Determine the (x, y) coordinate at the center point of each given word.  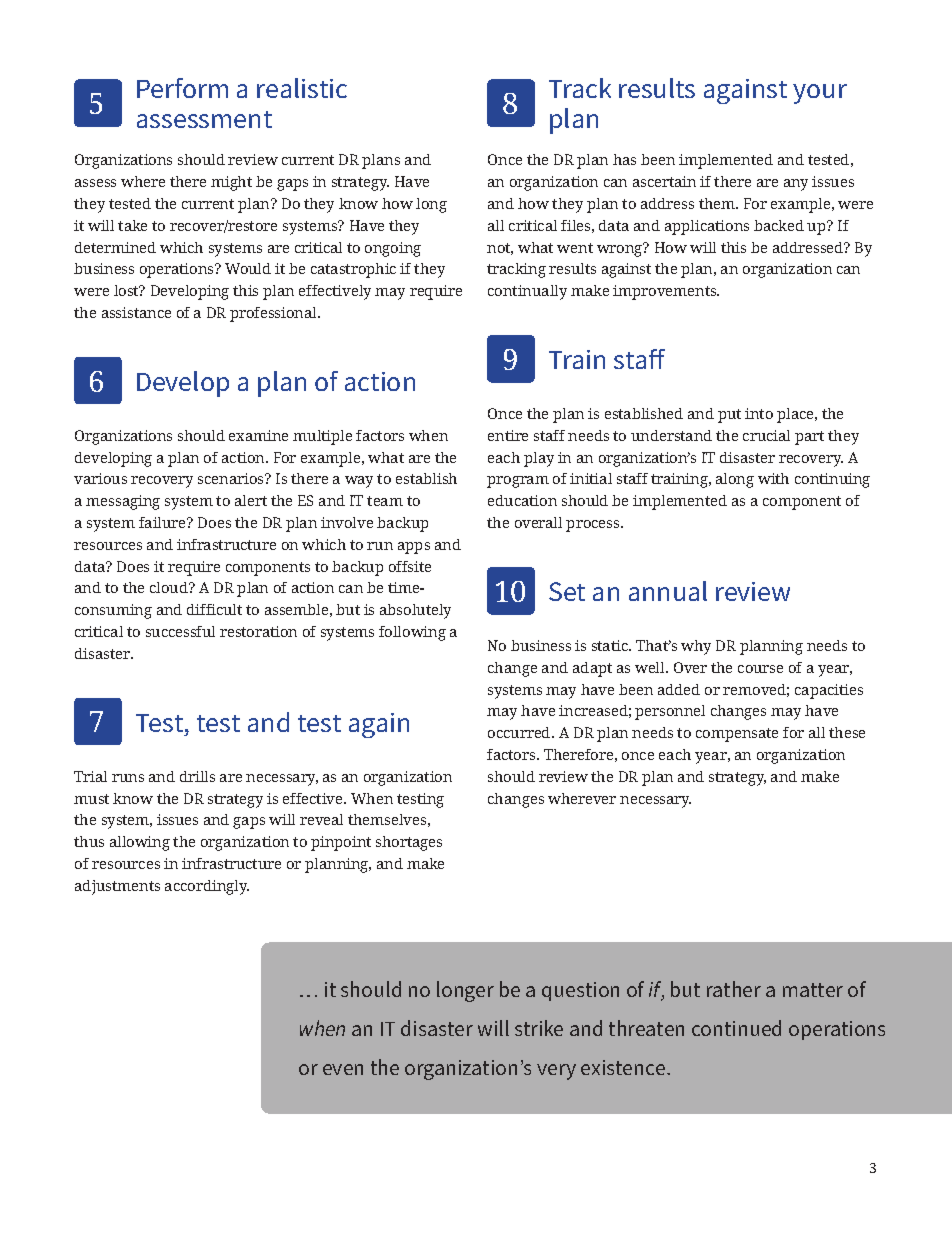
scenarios (232, 478)
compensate (737, 735)
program (518, 482)
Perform (182, 88)
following (412, 633)
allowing (140, 843)
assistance (136, 312)
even (343, 1069)
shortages (409, 843)
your (820, 94)
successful (180, 631)
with (773, 478)
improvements (666, 292)
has (624, 159)
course (760, 669)
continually (527, 292)
